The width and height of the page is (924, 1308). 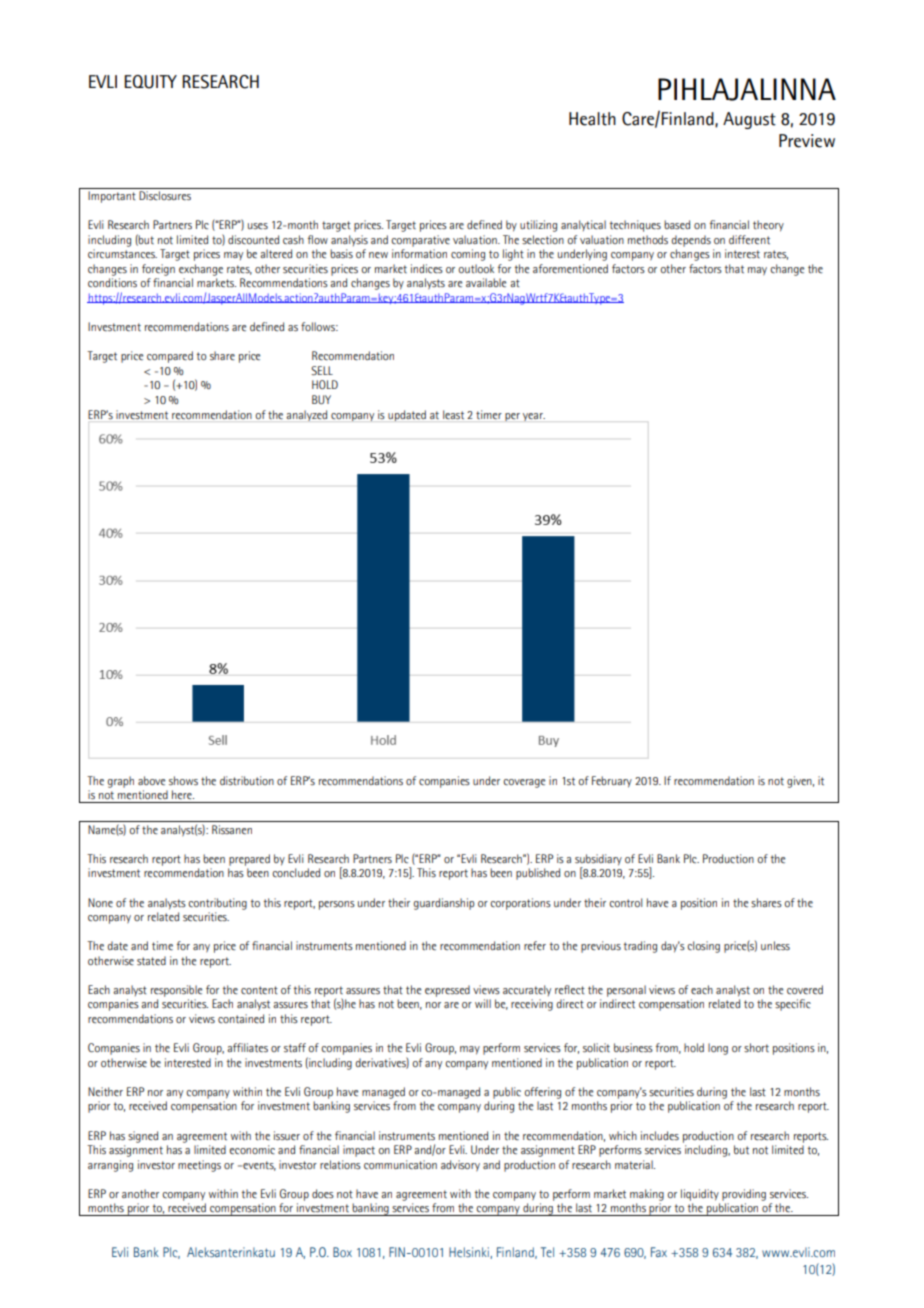 I want to click on Health, so click(x=592, y=119).
